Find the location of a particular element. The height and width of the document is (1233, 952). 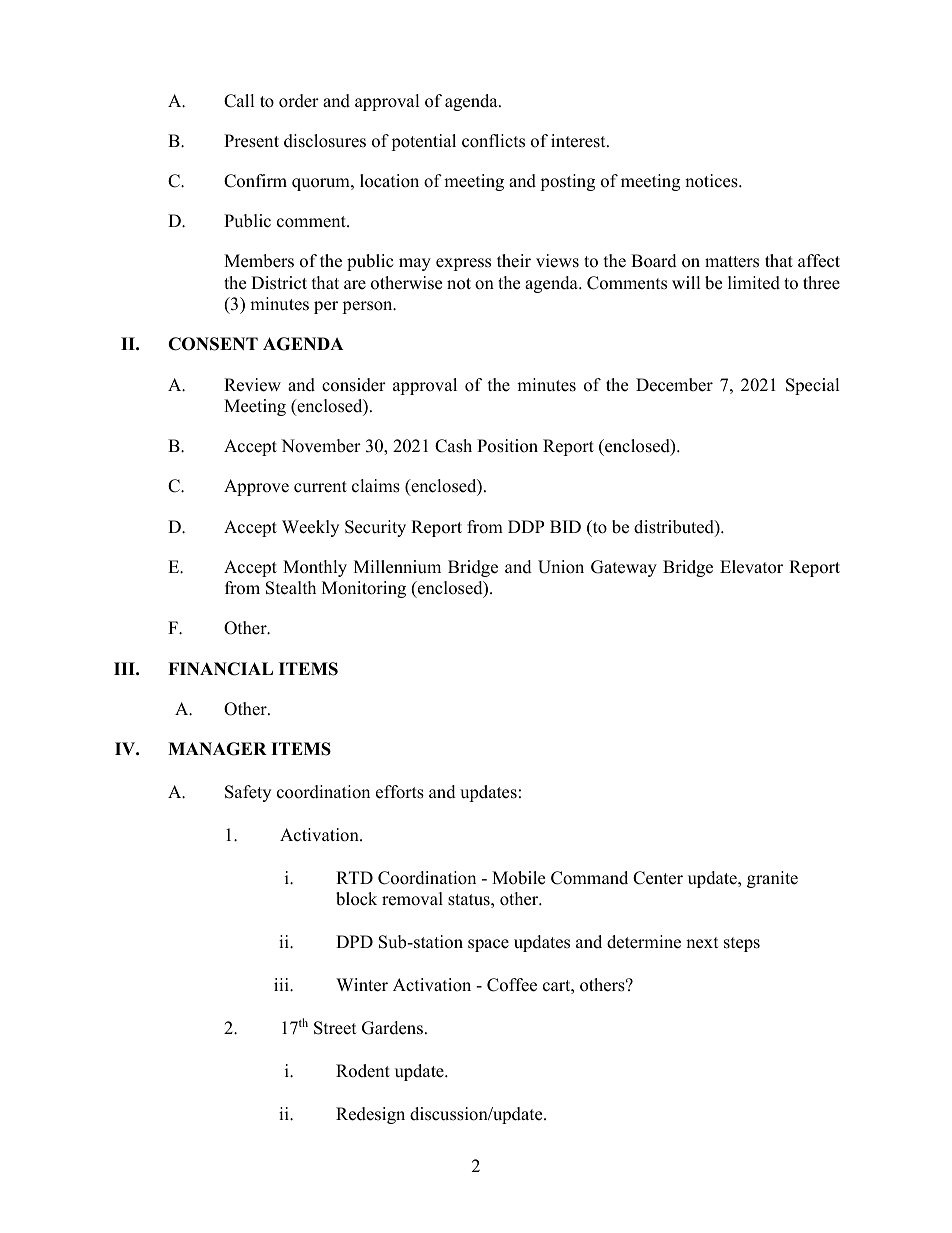

steps is located at coordinates (742, 944).
